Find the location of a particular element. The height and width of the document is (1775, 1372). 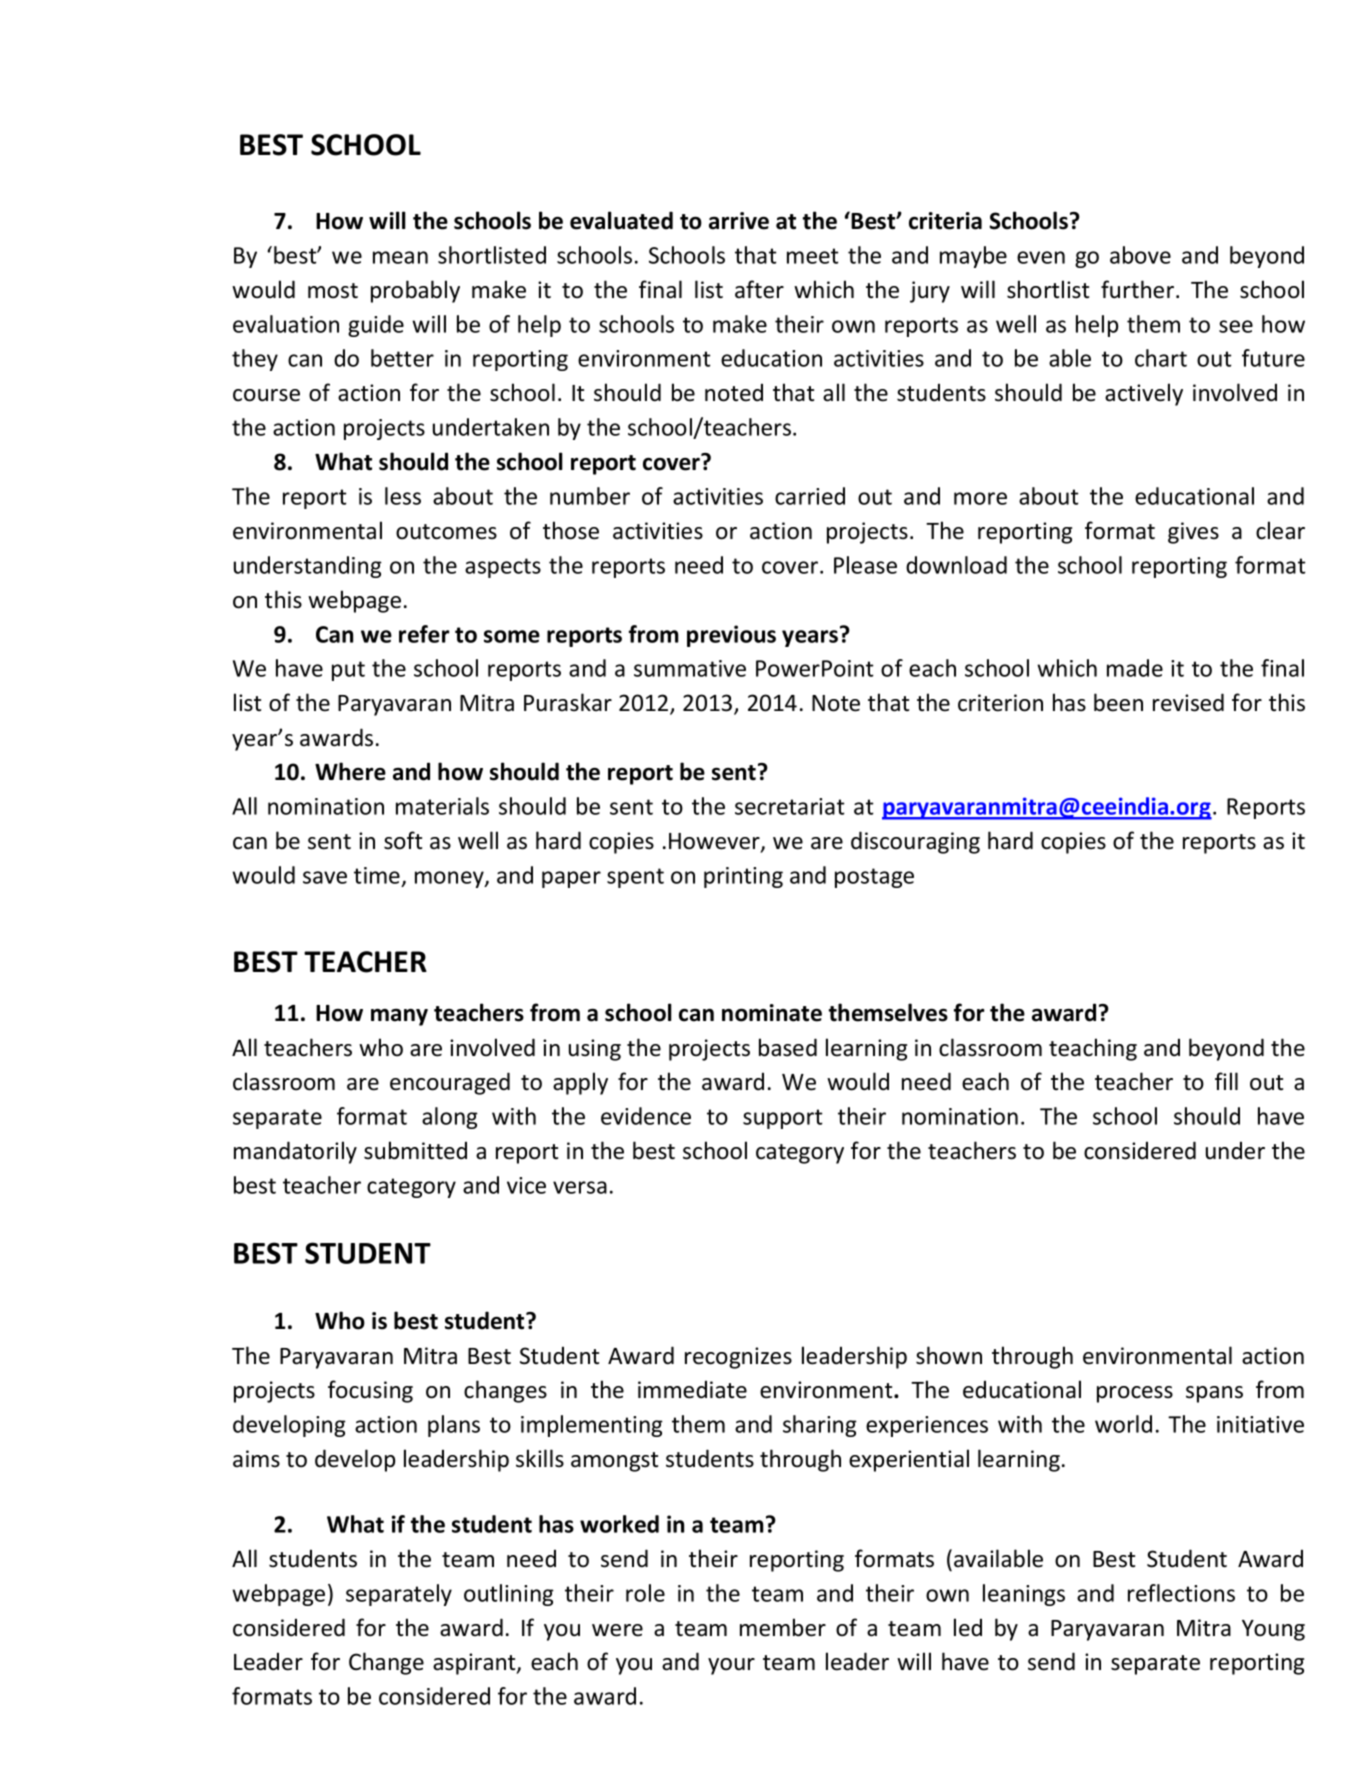

aspirant is located at coordinates (475, 1664).
